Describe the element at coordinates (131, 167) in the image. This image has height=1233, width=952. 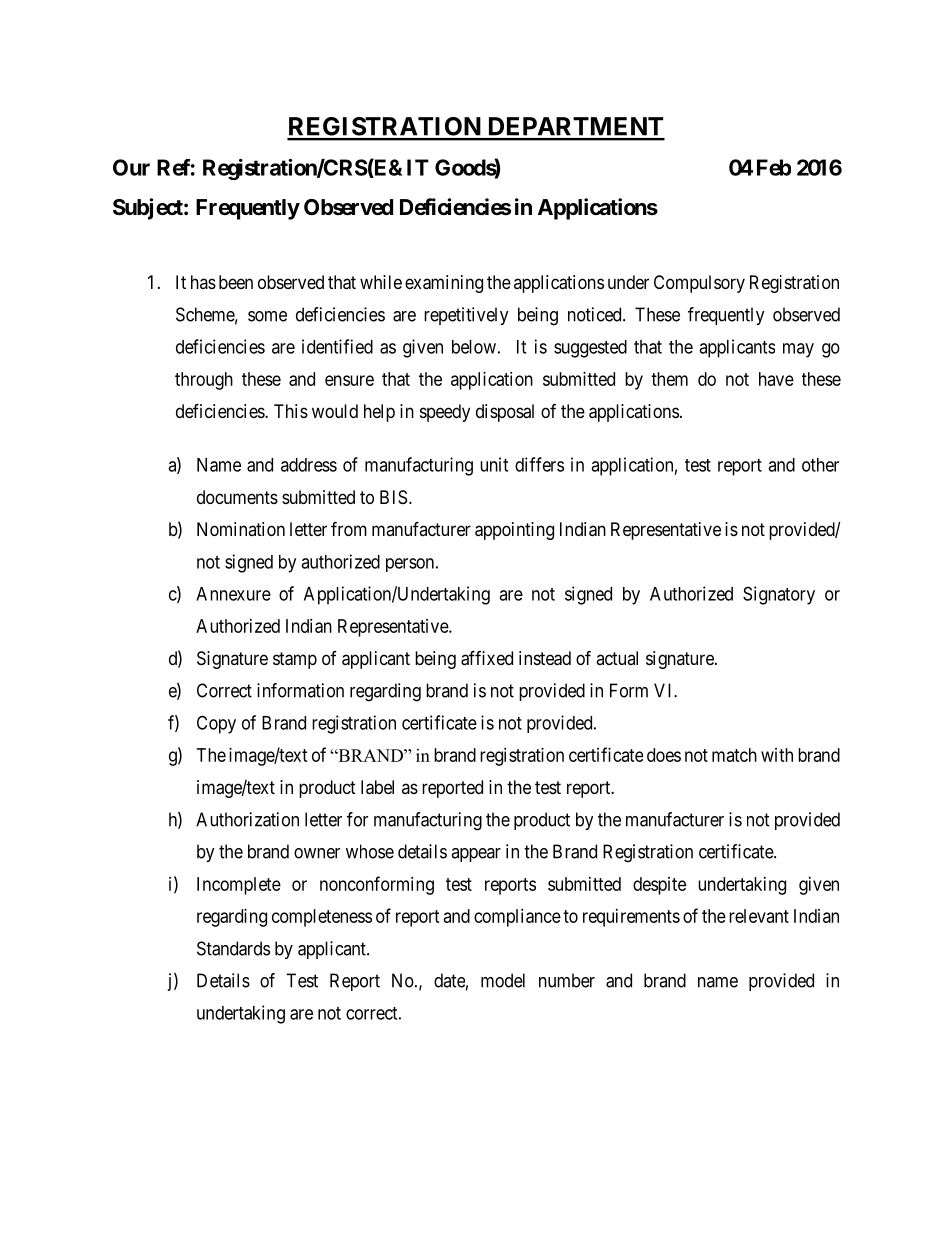
I see `Our` at that location.
